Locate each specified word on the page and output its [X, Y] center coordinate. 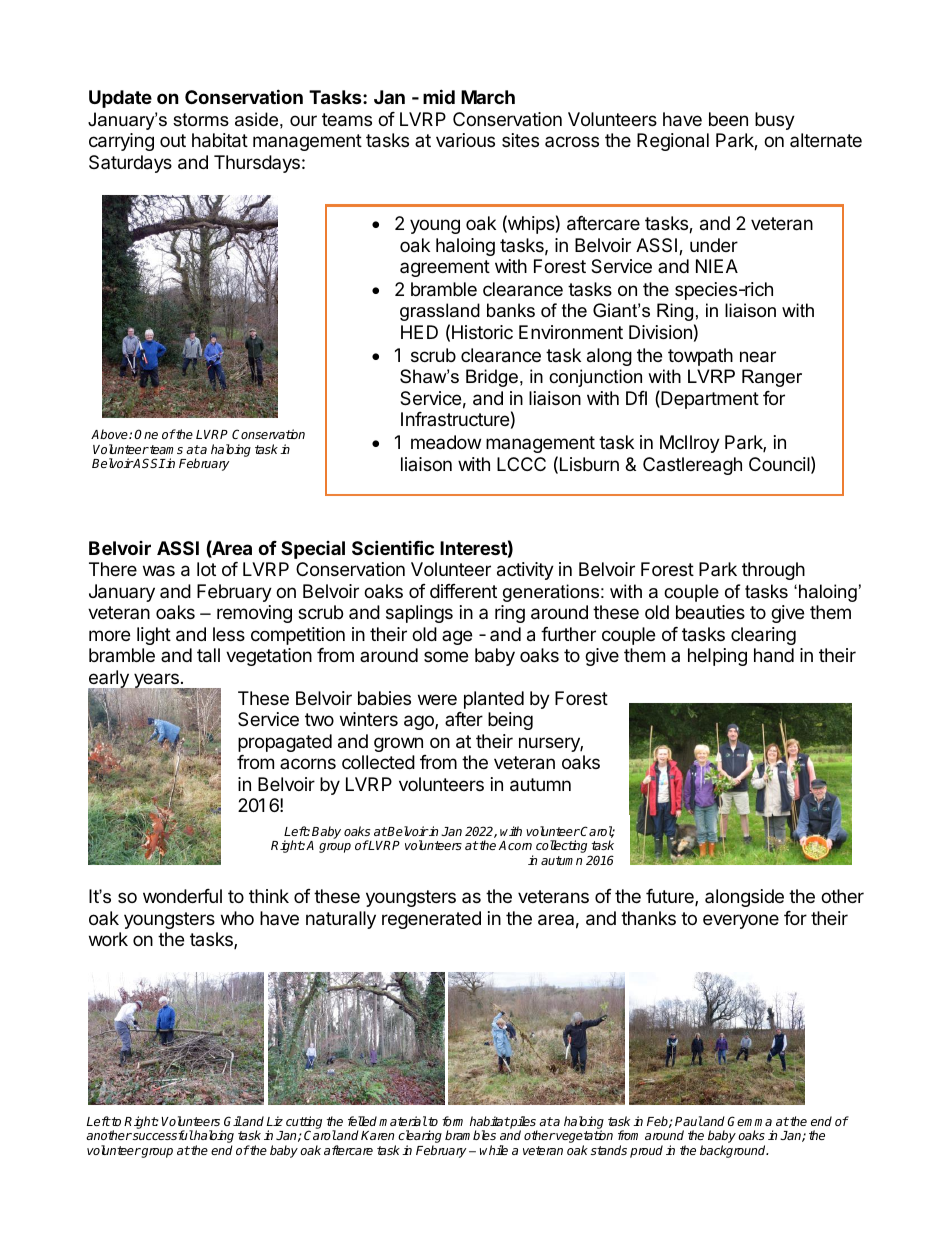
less [229, 634]
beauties [710, 612]
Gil [233, 1121]
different [463, 591]
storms [201, 120]
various [465, 140]
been [728, 119]
